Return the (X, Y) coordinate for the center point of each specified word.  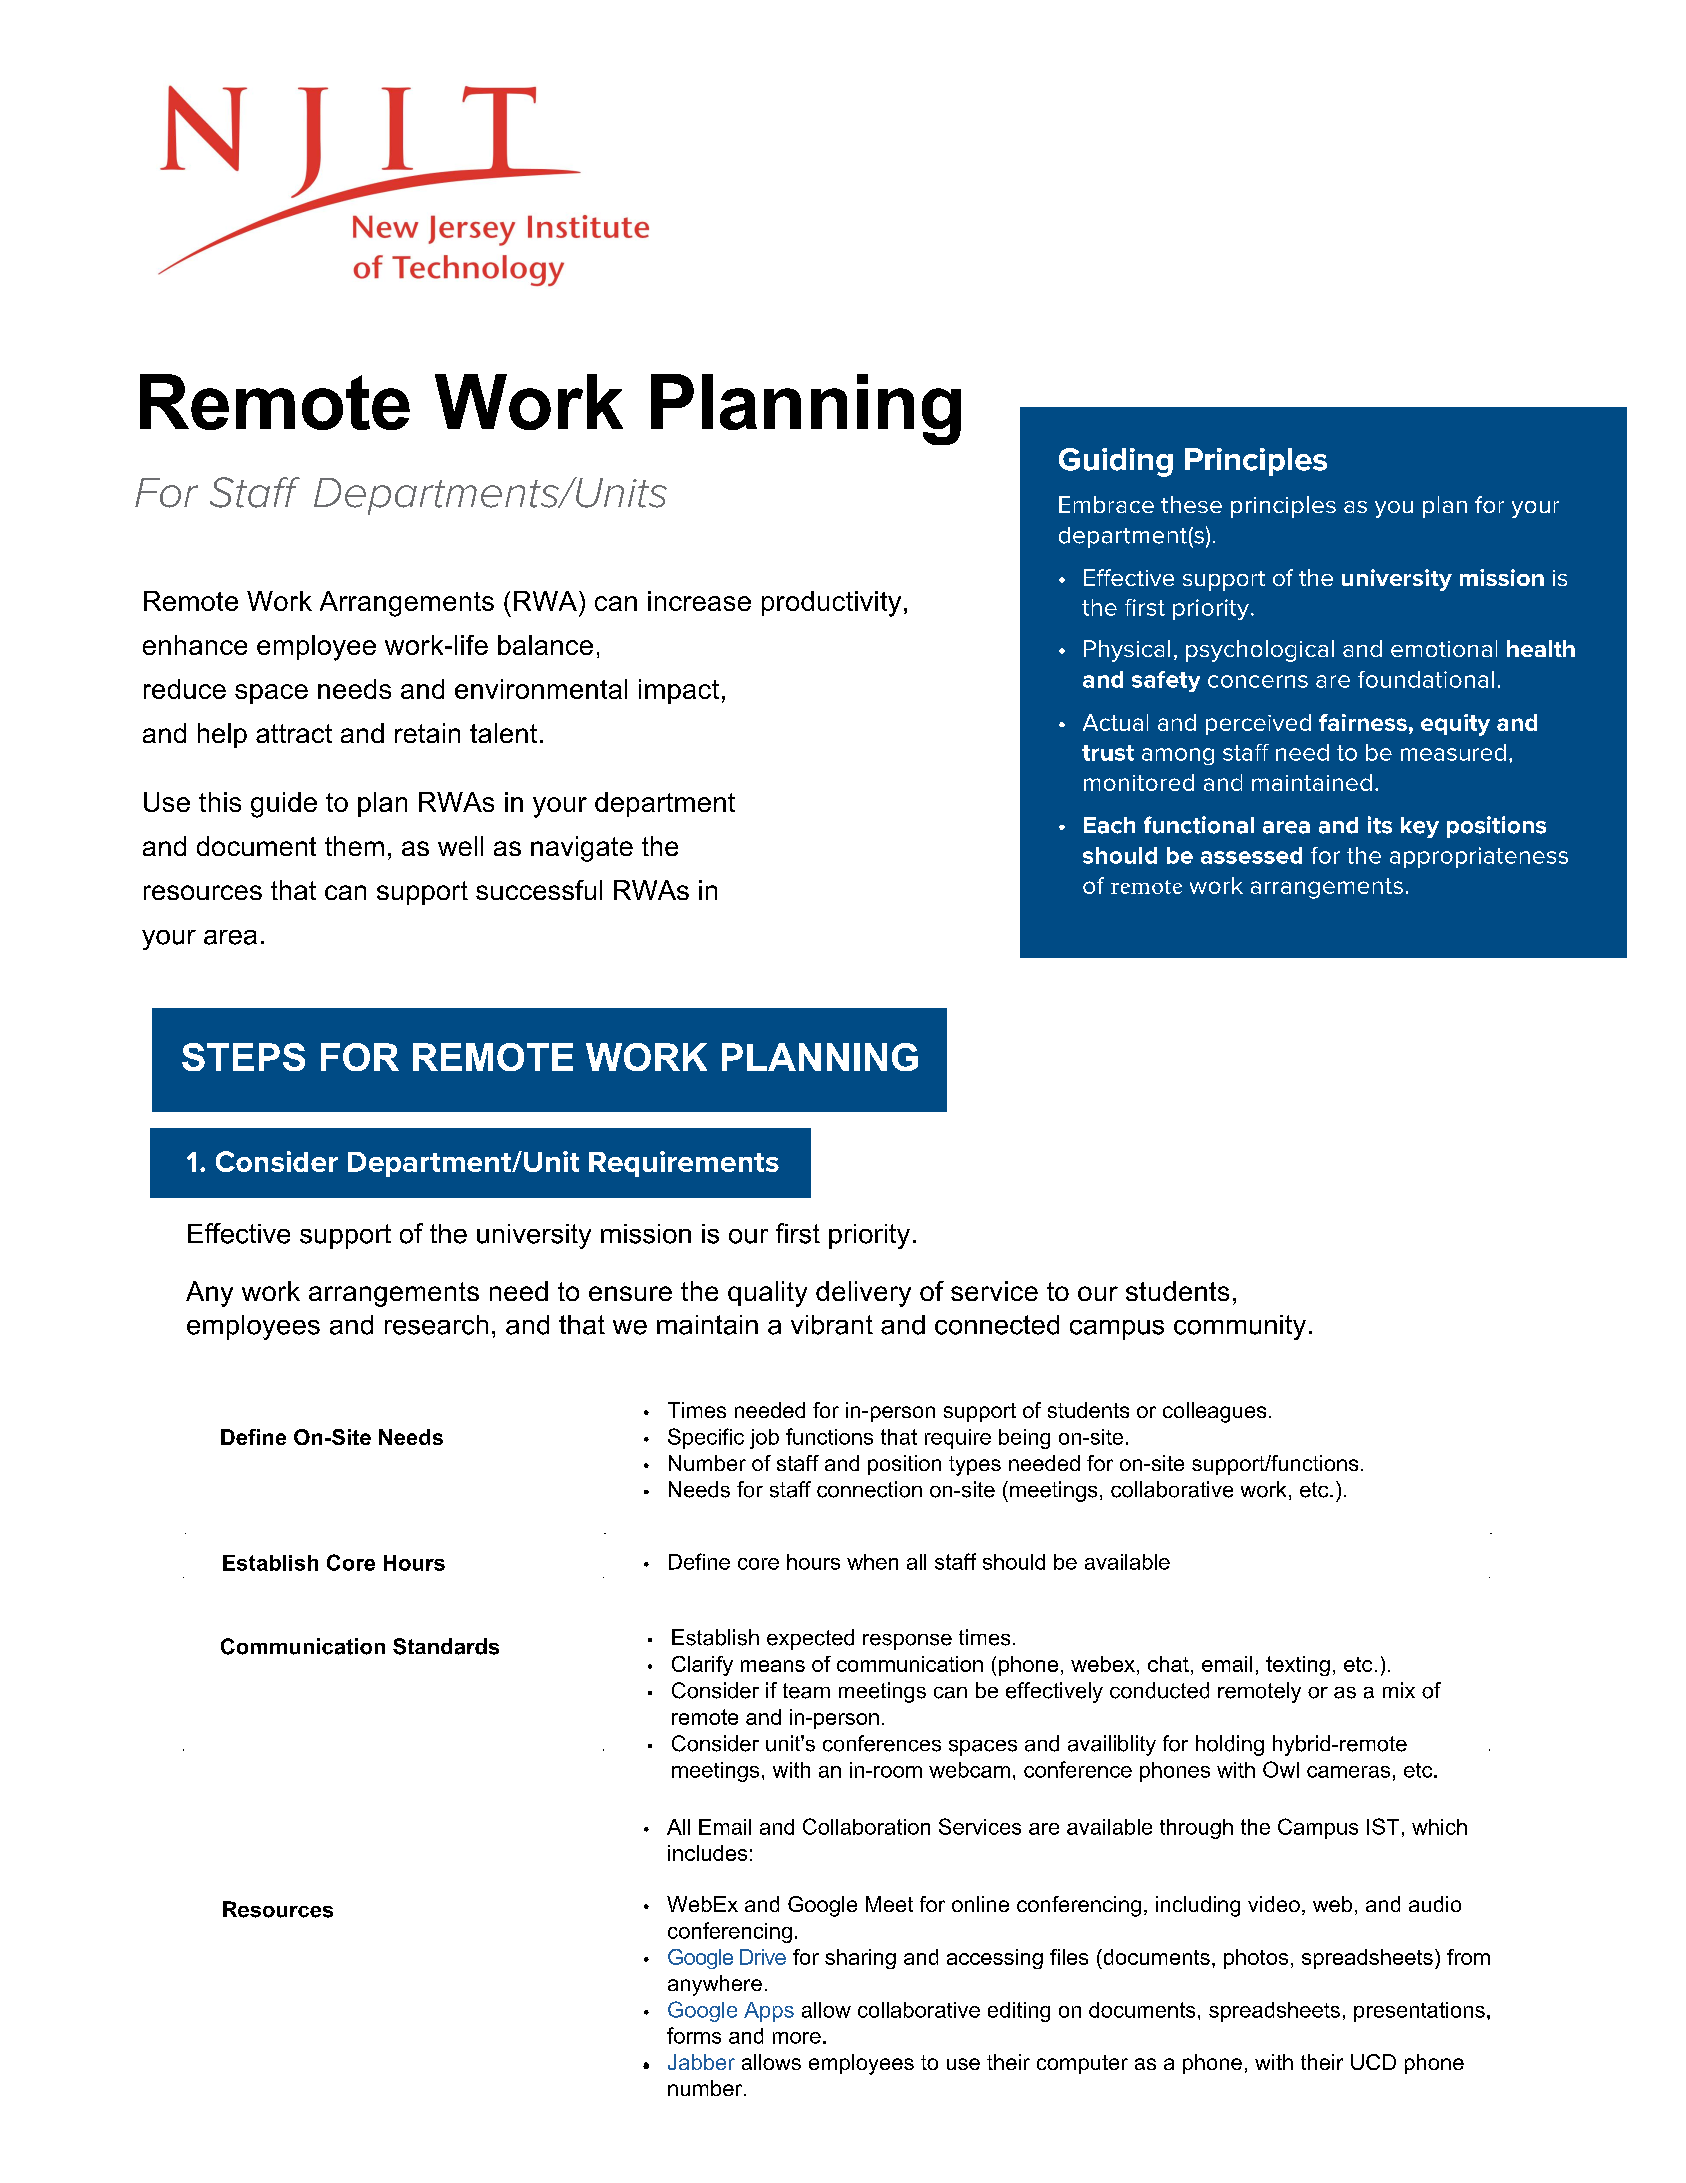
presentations (1419, 2012)
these (1191, 504)
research (436, 1325)
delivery (863, 1294)
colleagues (1214, 1412)
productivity (831, 604)
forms (694, 2035)
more (797, 2038)
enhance (195, 645)
